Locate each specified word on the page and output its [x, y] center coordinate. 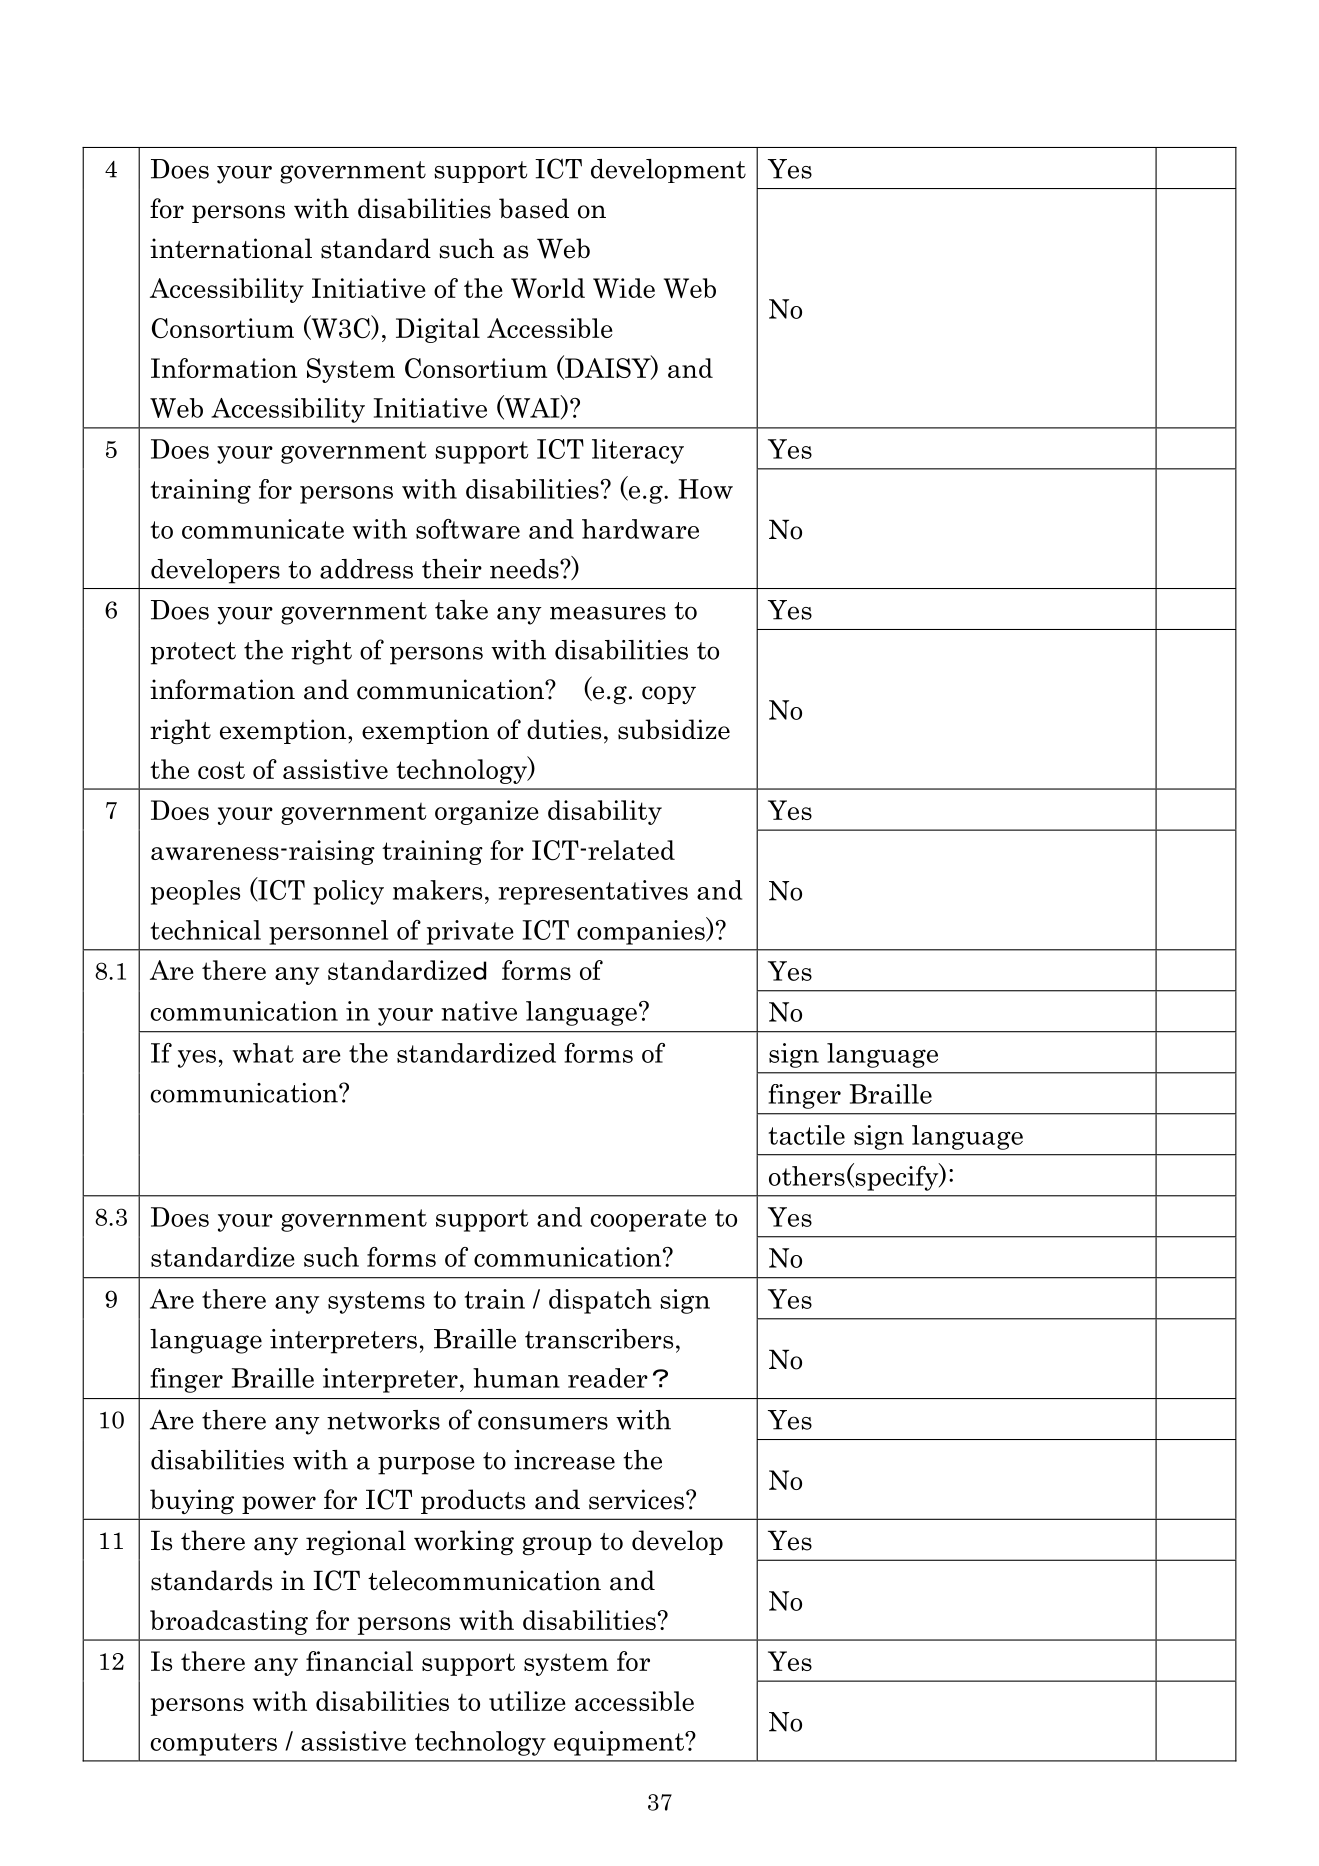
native [479, 1011]
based [534, 208]
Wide [624, 288]
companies [642, 932]
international [231, 248]
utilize [527, 1701]
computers [214, 1744]
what [263, 1053]
